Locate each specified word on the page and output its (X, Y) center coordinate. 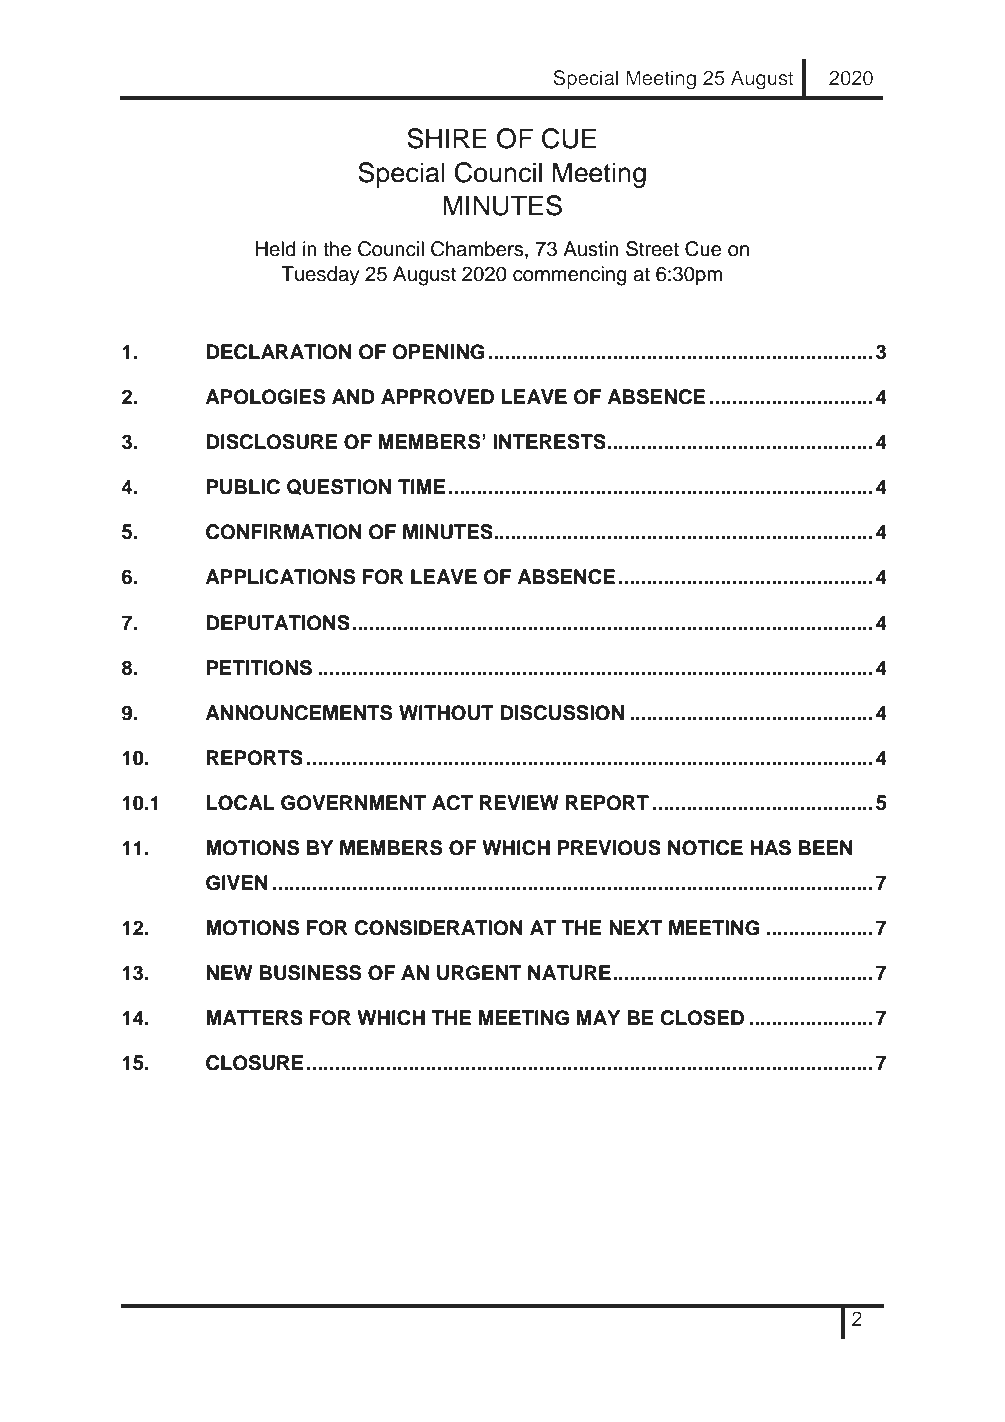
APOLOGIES (265, 397)
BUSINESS (310, 973)
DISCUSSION (562, 713)
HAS (770, 848)
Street (652, 249)
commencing (570, 276)
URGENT (479, 973)
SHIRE (447, 138)
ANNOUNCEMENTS (298, 713)
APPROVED (437, 397)
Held (275, 249)
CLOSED (702, 1018)
